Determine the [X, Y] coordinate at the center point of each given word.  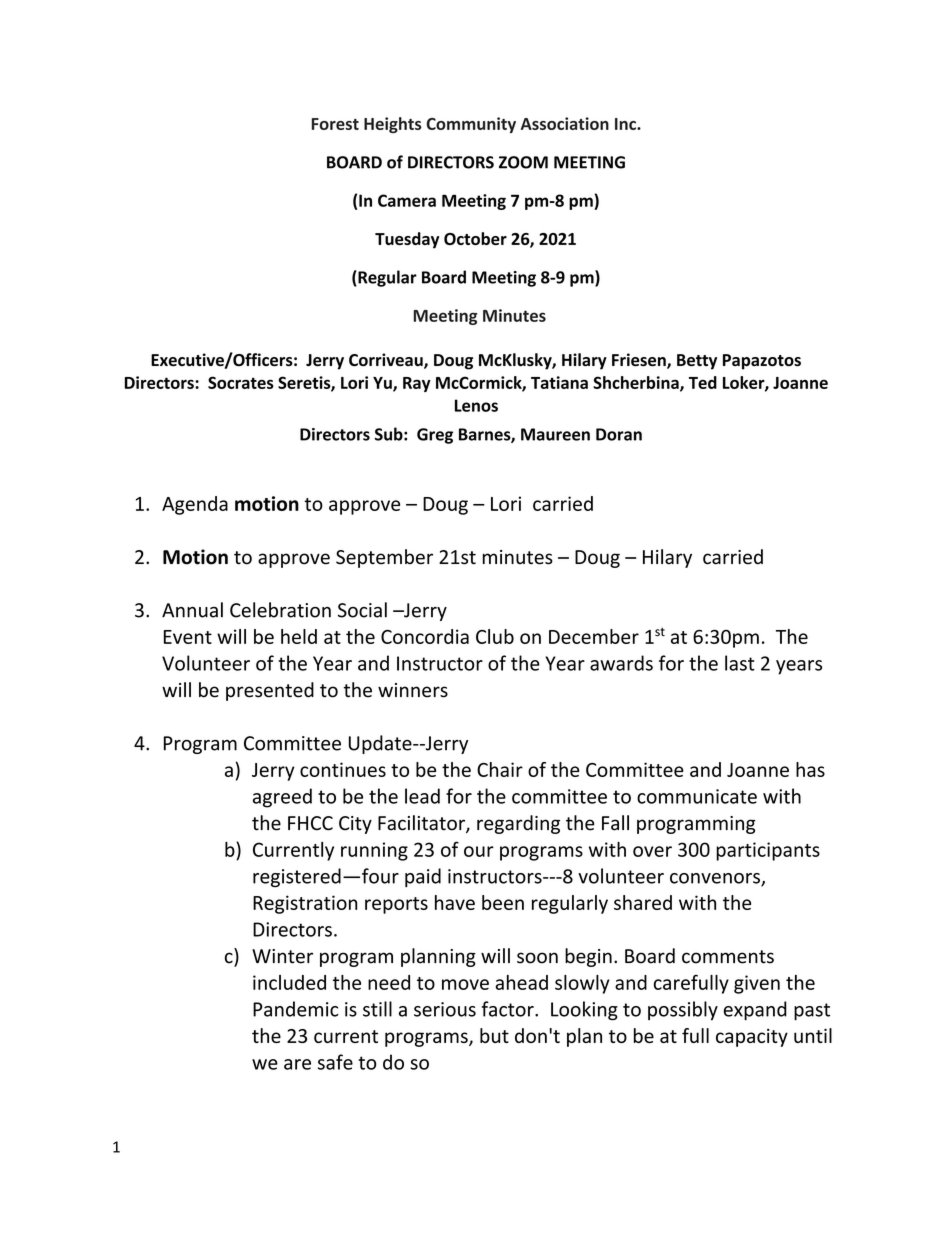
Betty [697, 362]
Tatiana [559, 382]
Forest [335, 124]
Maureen [555, 434]
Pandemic [295, 1009]
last [740, 663]
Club [495, 636]
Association [565, 123]
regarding [518, 824]
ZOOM [523, 162]
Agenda [195, 505]
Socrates [241, 382]
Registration [305, 904]
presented [270, 691]
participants [768, 851]
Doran [619, 434]
